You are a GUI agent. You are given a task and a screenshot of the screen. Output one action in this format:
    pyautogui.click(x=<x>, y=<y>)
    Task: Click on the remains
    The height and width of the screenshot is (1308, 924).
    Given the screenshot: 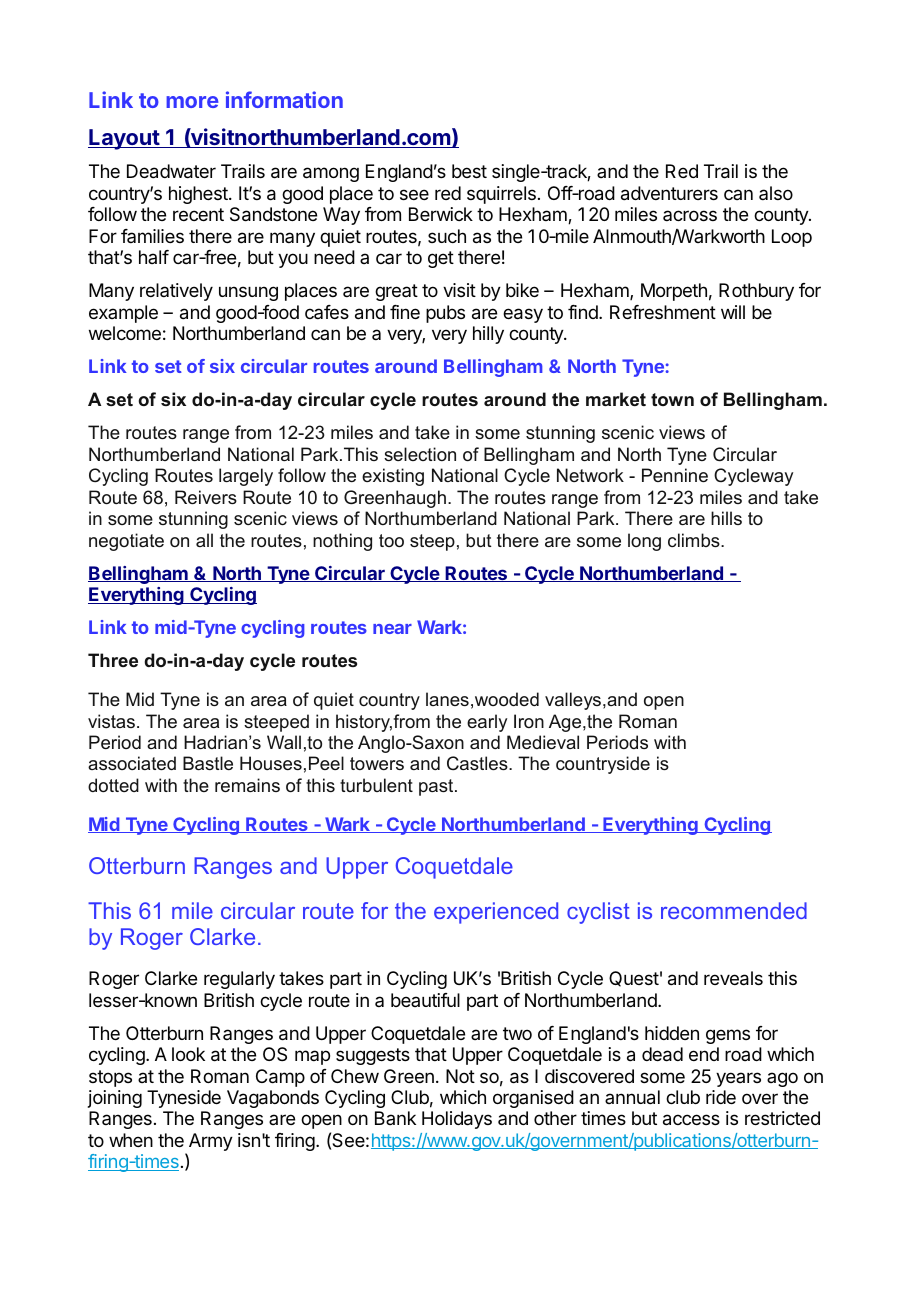 What is the action you would take?
    pyautogui.click(x=247, y=785)
